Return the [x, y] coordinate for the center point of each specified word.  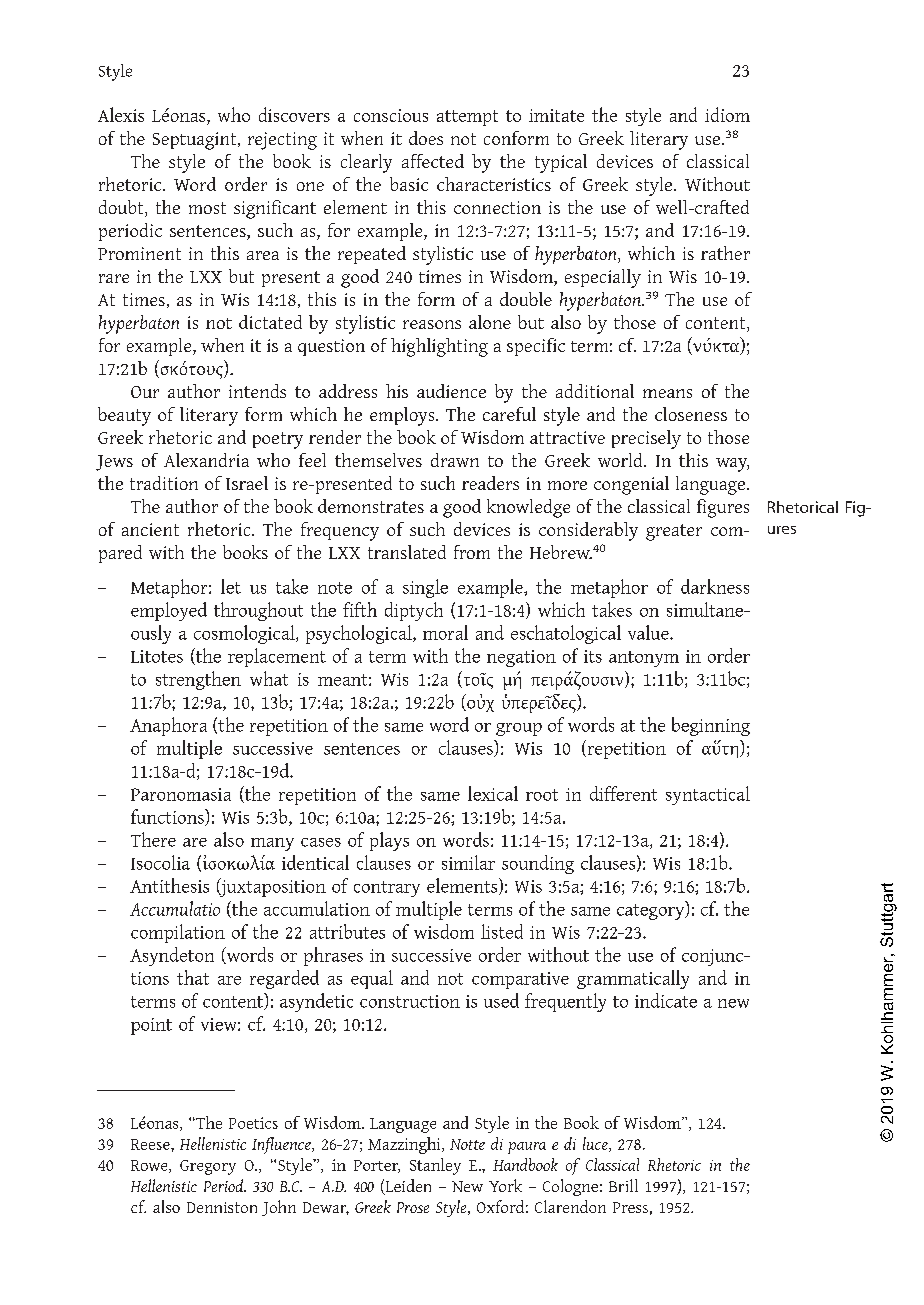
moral [445, 632]
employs [403, 416]
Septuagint [196, 141]
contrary [387, 889]
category [652, 910]
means [667, 393]
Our [145, 392]
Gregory [208, 1167]
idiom [727, 114]
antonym [644, 659]
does [426, 138]
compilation [178, 933]
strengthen [198, 680]
